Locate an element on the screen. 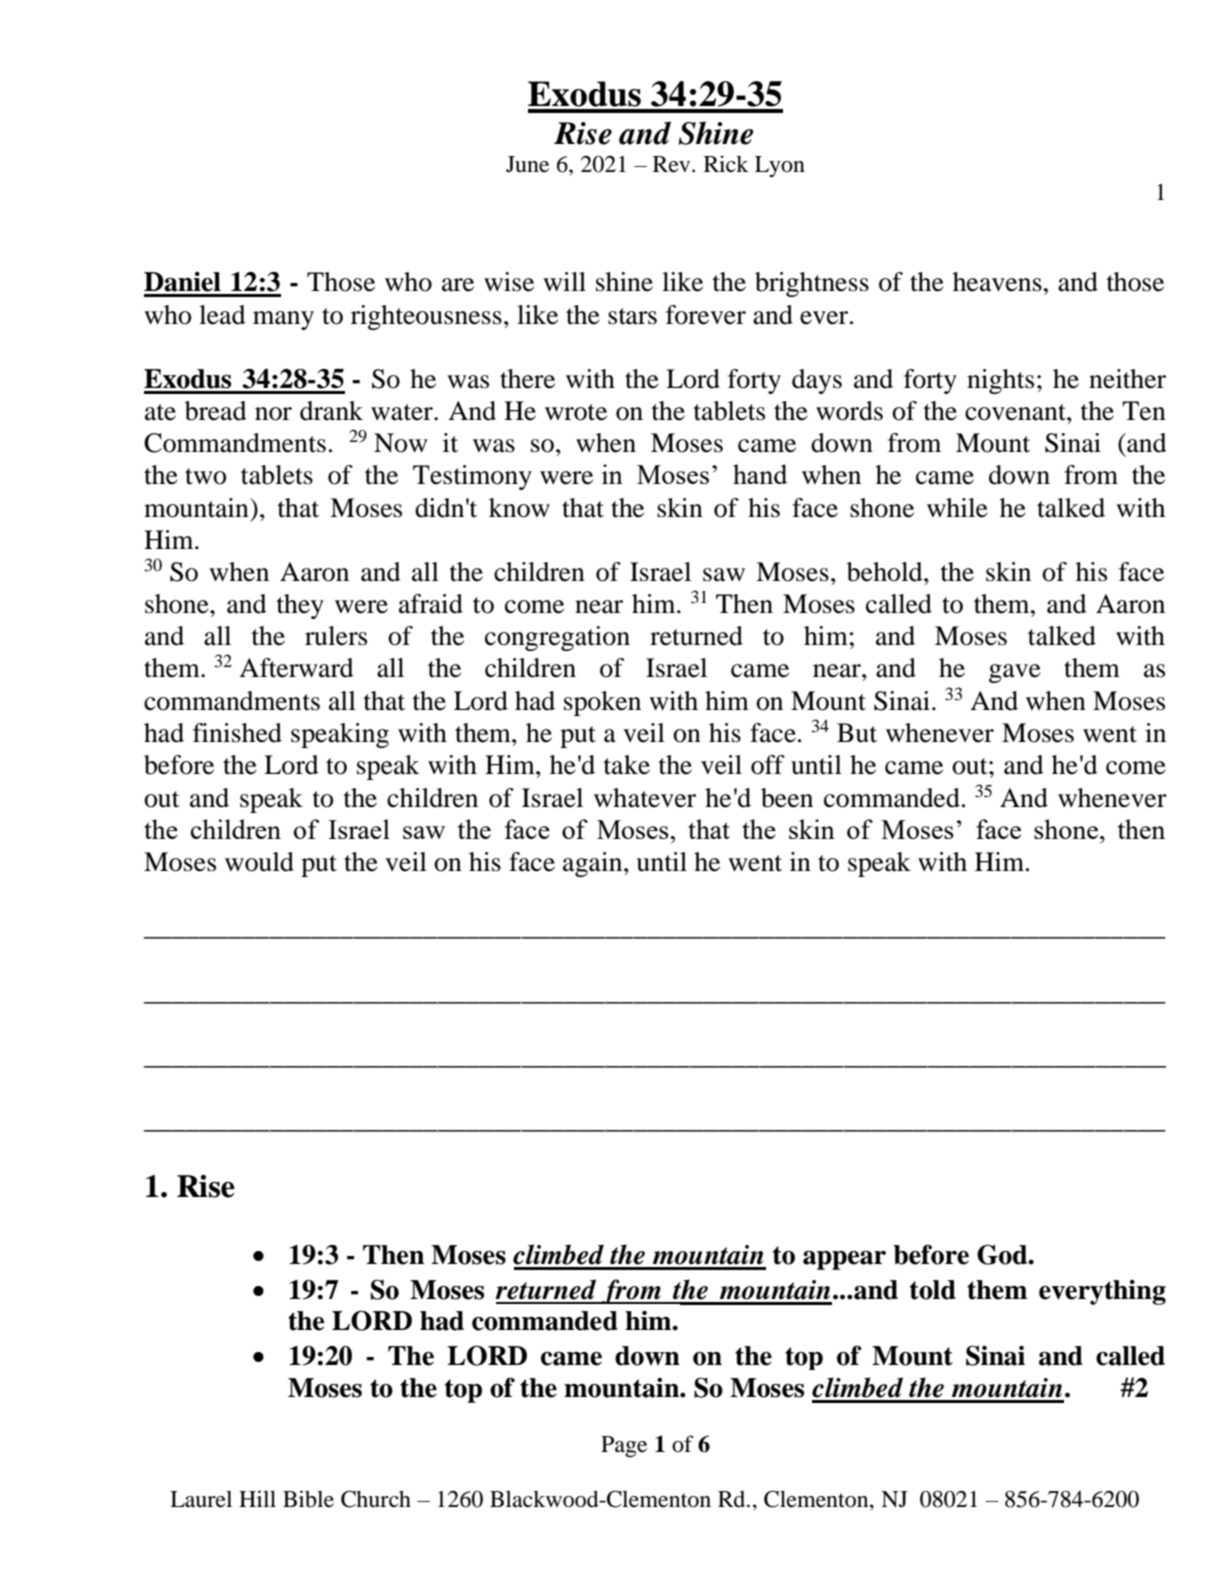 The image size is (1224, 1584). while is located at coordinates (957, 508).
